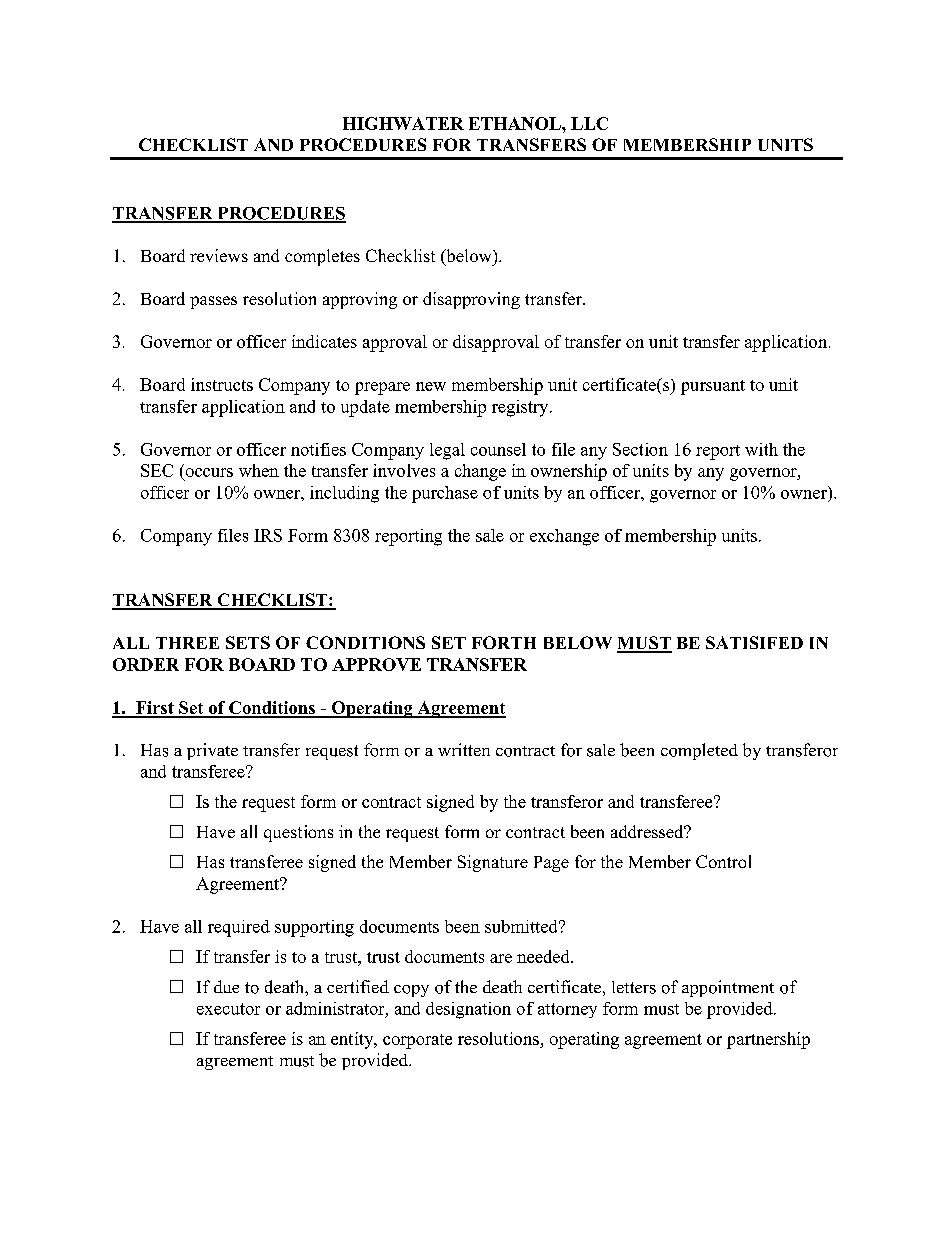 Image resolution: width=952 pixels, height=1233 pixels. What do you see at coordinates (228, 1009) in the screenshot?
I see `executor` at bounding box center [228, 1009].
